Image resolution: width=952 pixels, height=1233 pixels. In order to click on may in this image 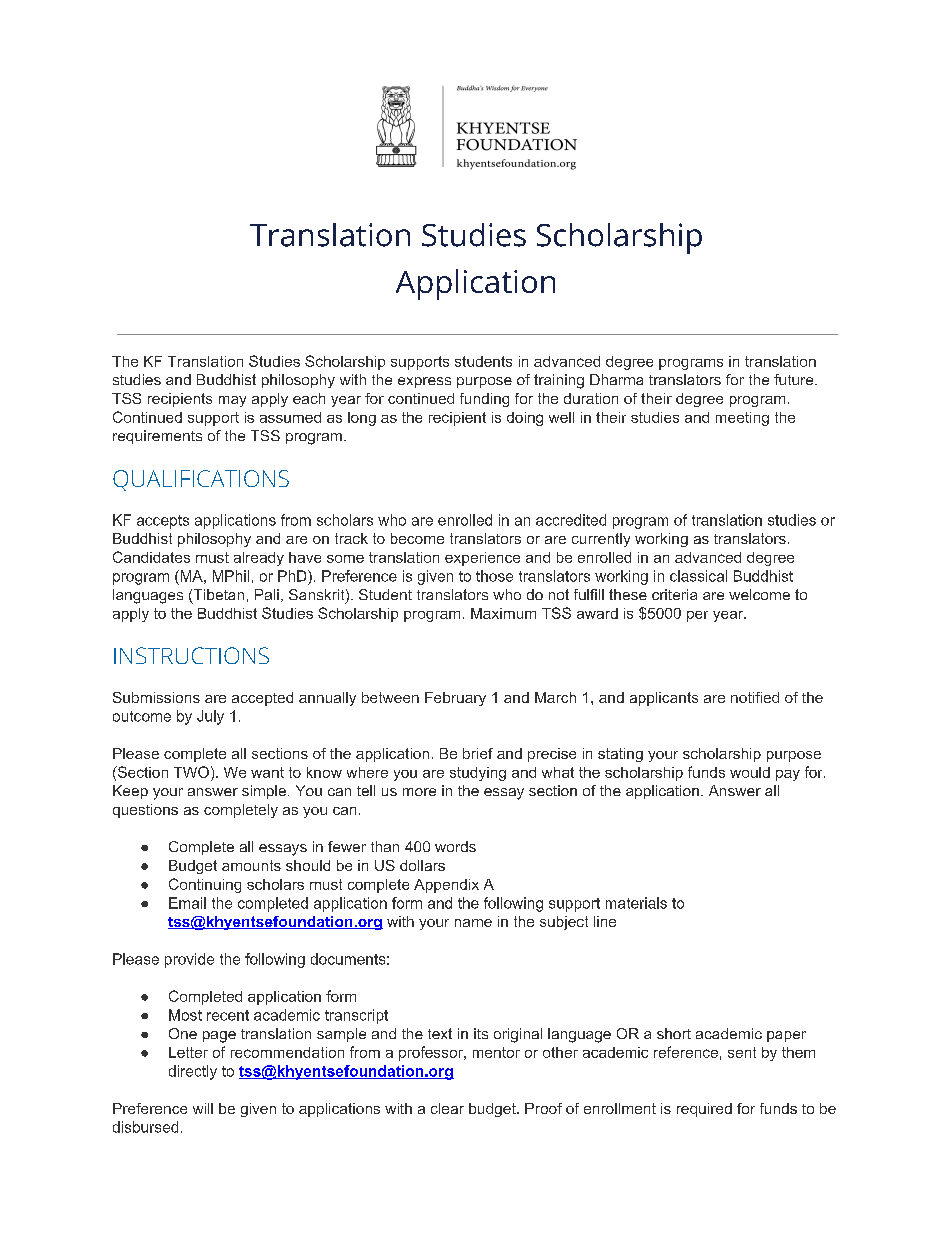, I will do `click(232, 401)`.
